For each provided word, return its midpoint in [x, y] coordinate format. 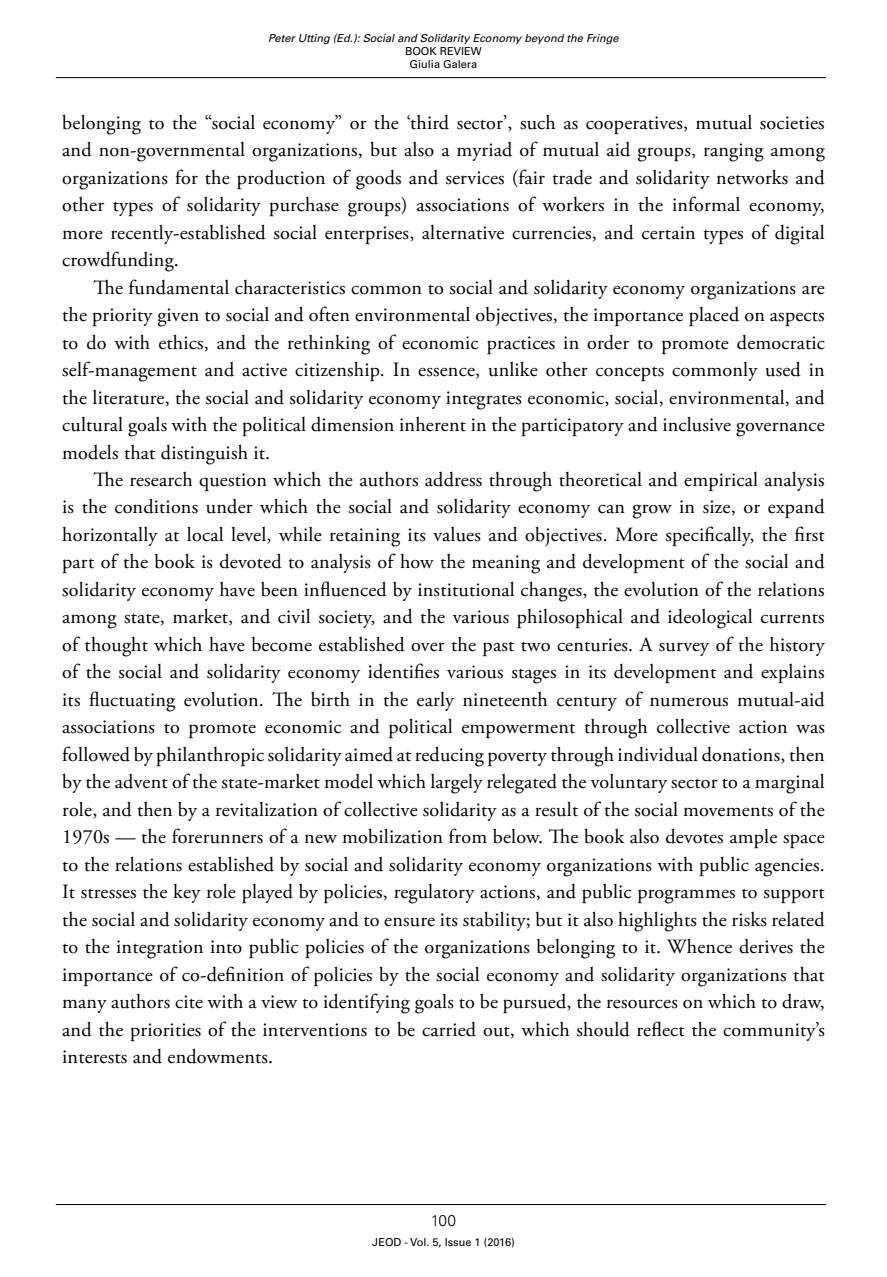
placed [714, 316]
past [498, 649]
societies [792, 123]
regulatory [434, 894]
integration [160, 949]
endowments [219, 1056]
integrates [484, 400]
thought [116, 647]
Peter [282, 38]
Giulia [425, 64]
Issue [458, 1242]
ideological [710, 618]
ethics [181, 342]
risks [749, 919]
